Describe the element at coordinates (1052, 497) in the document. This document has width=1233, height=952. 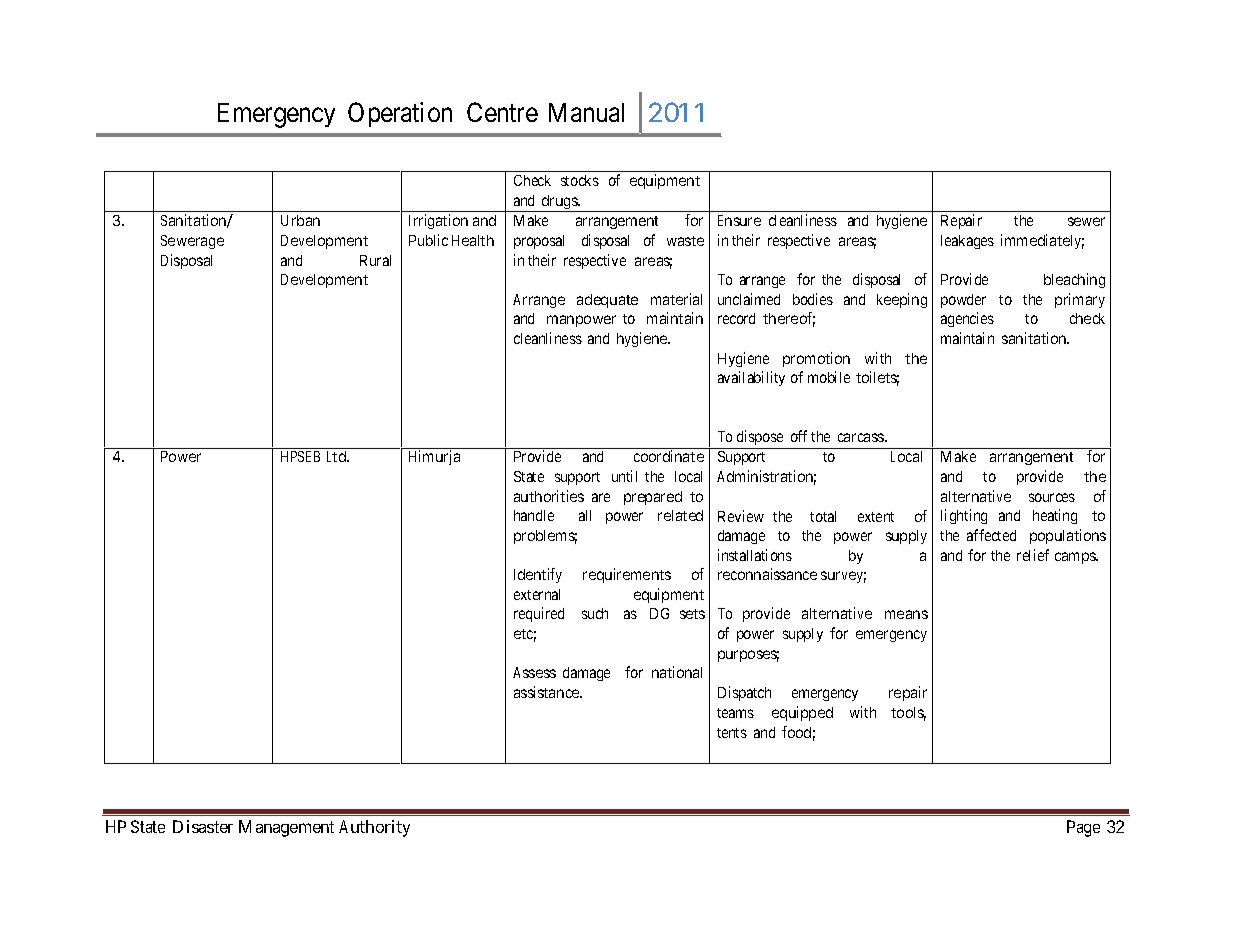
I see `sources` at that location.
